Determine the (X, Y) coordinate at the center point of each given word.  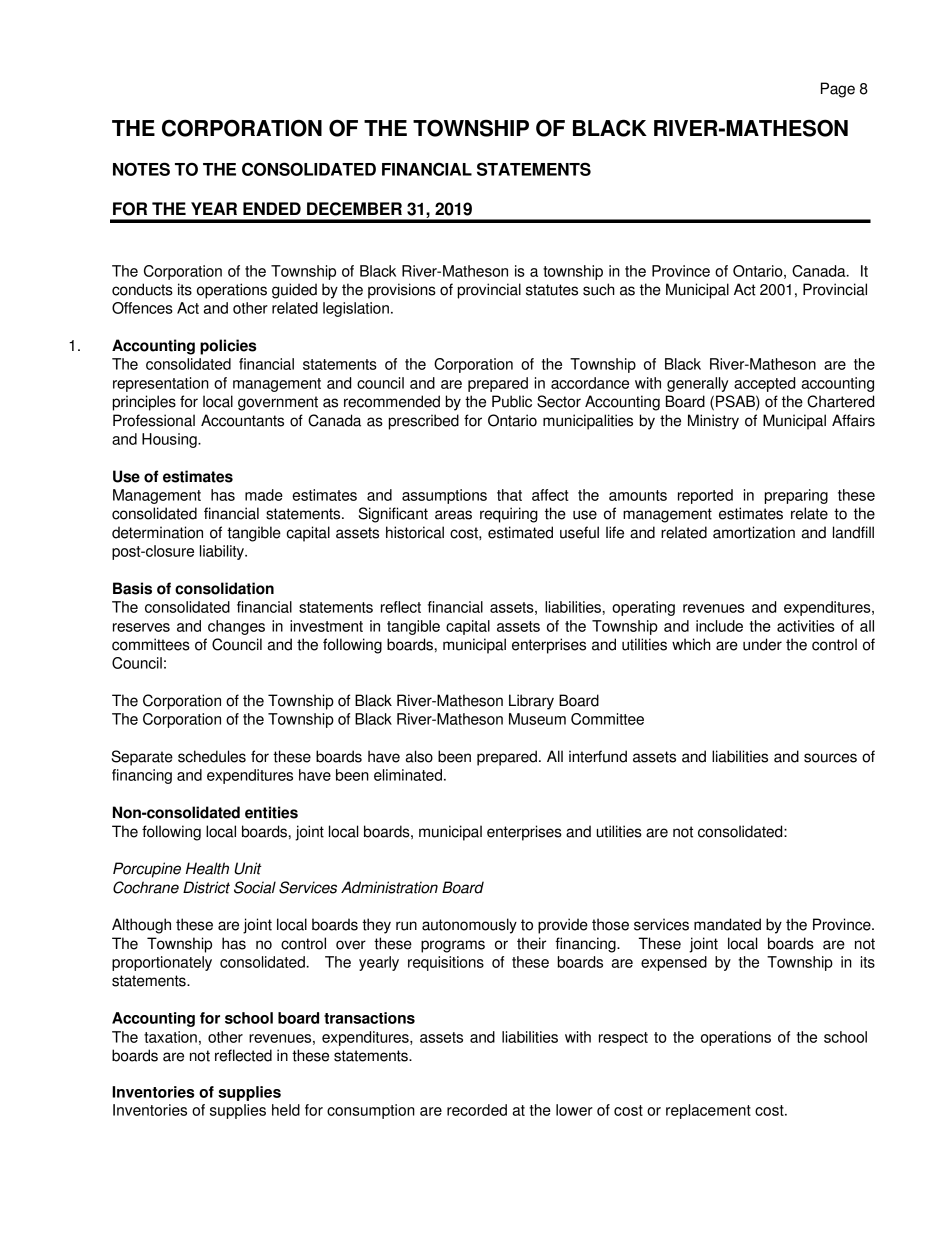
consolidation (224, 588)
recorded (477, 1110)
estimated (520, 532)
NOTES (141, 169)
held (286, 1110)
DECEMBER (354, 209)
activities (806, 626)
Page (838, 90)
